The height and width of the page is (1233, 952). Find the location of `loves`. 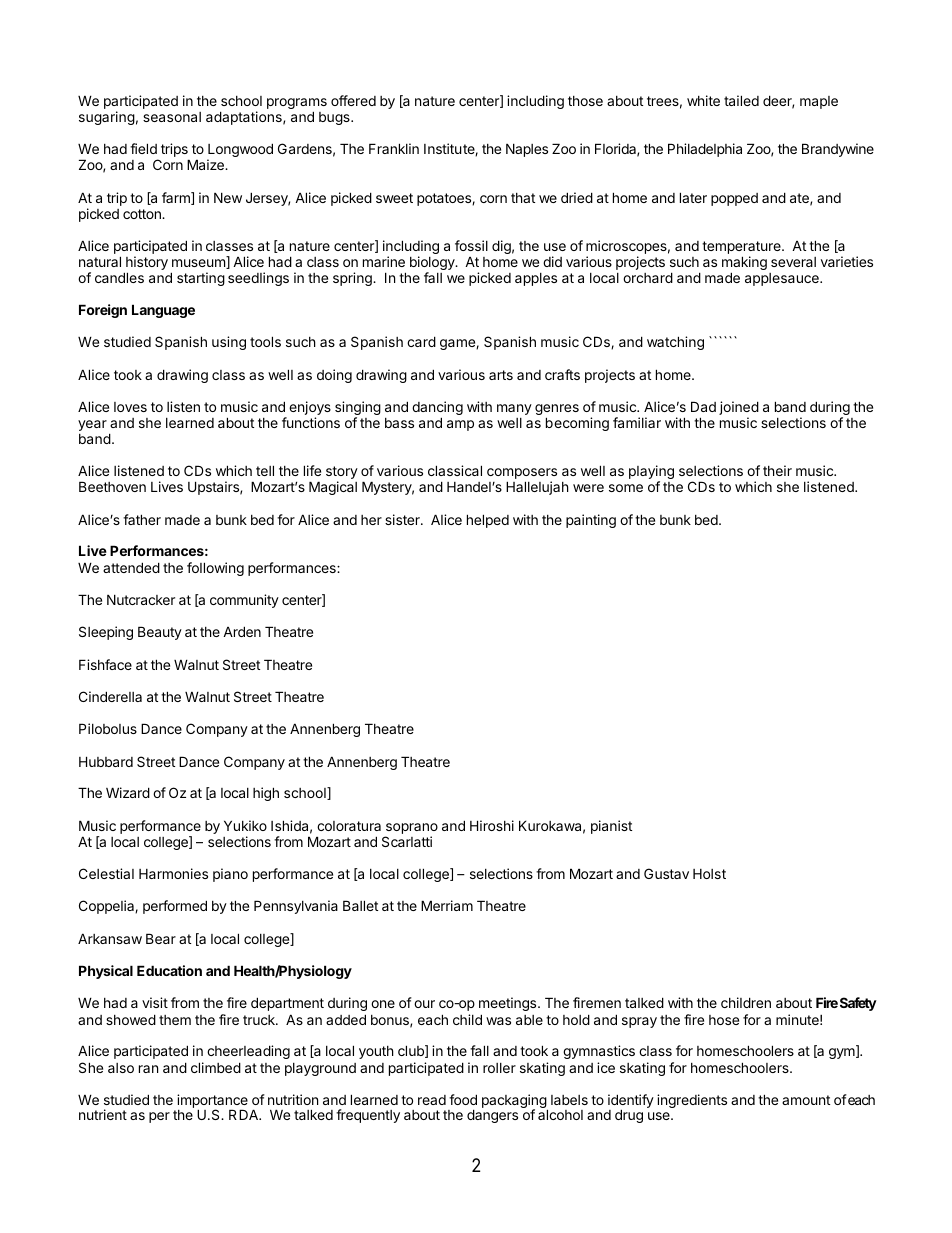

loves is located at coordinates (130, 407).
